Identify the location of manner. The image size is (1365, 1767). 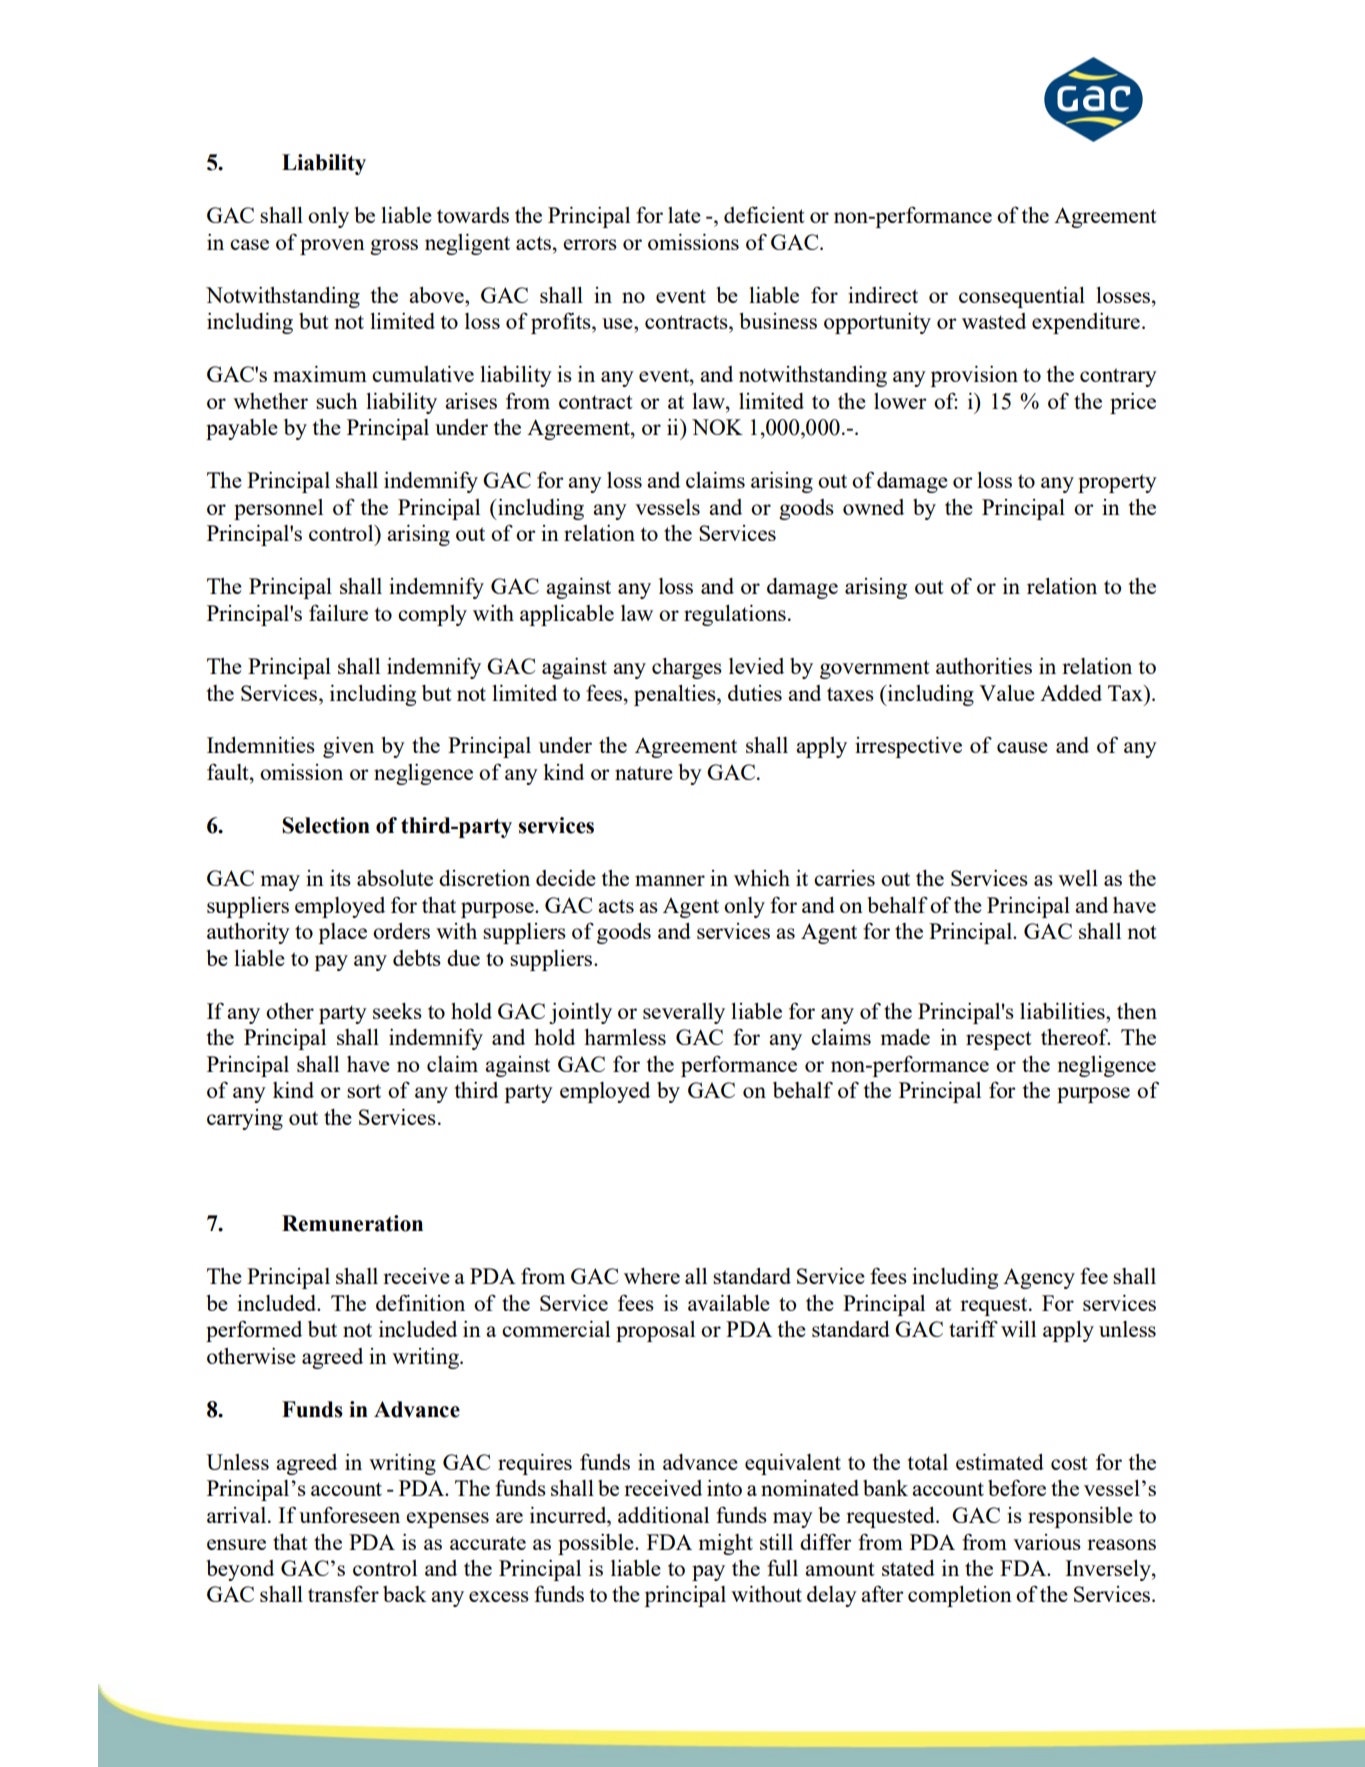
(670, 880).
